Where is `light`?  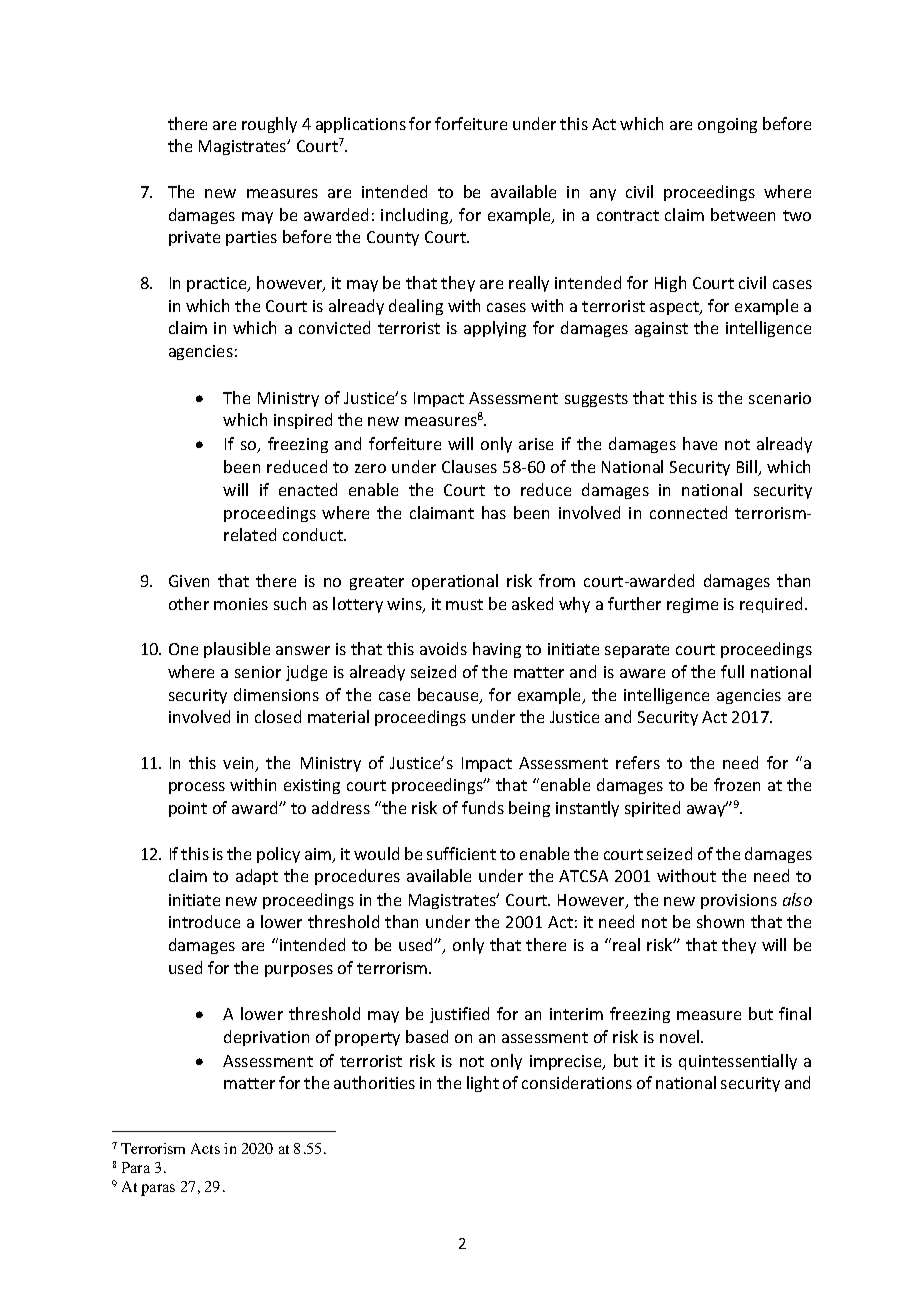 light is located at coordinates (483, 1084).
